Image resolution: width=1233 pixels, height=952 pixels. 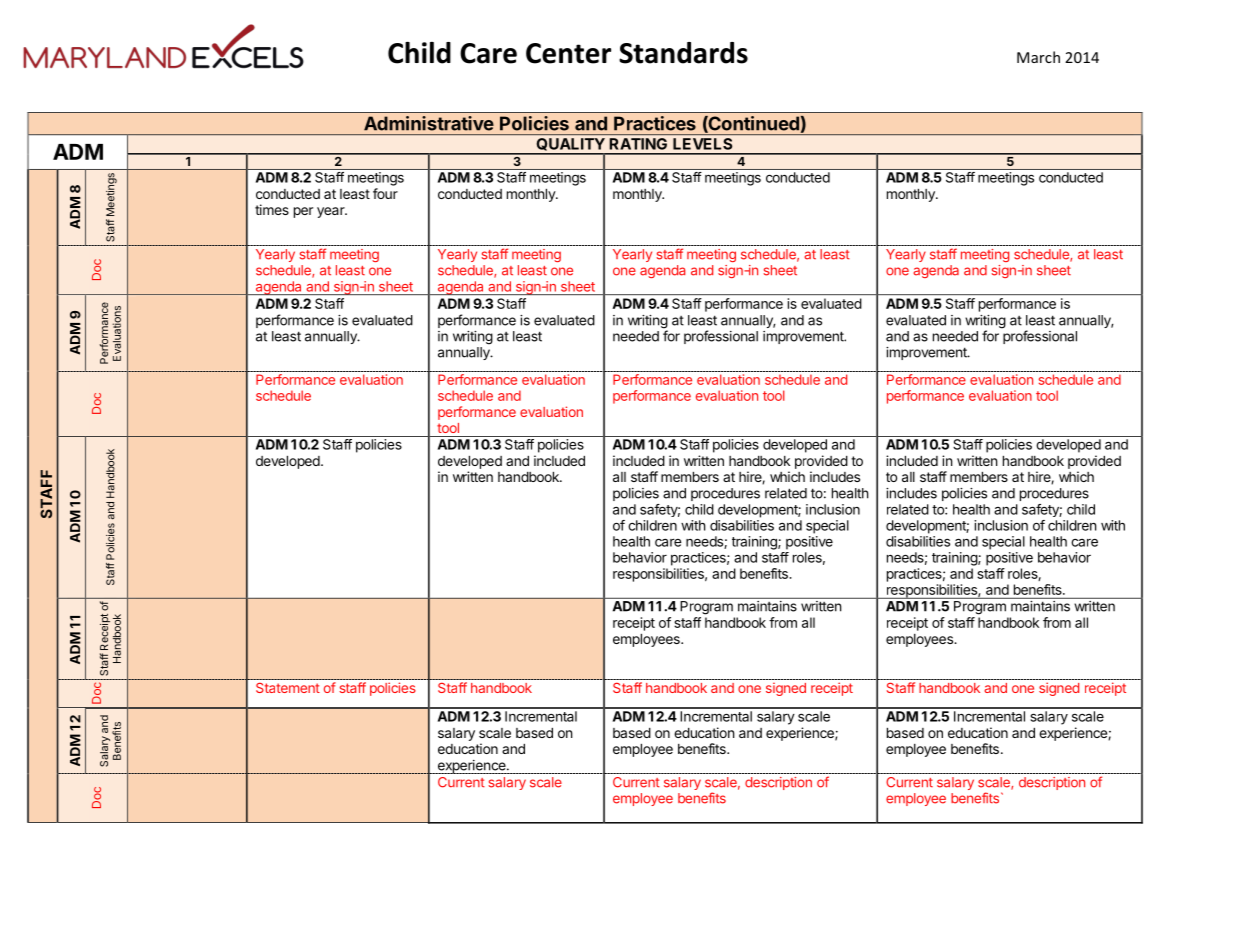 I want to click on Center, so click(x=568, y=53).
